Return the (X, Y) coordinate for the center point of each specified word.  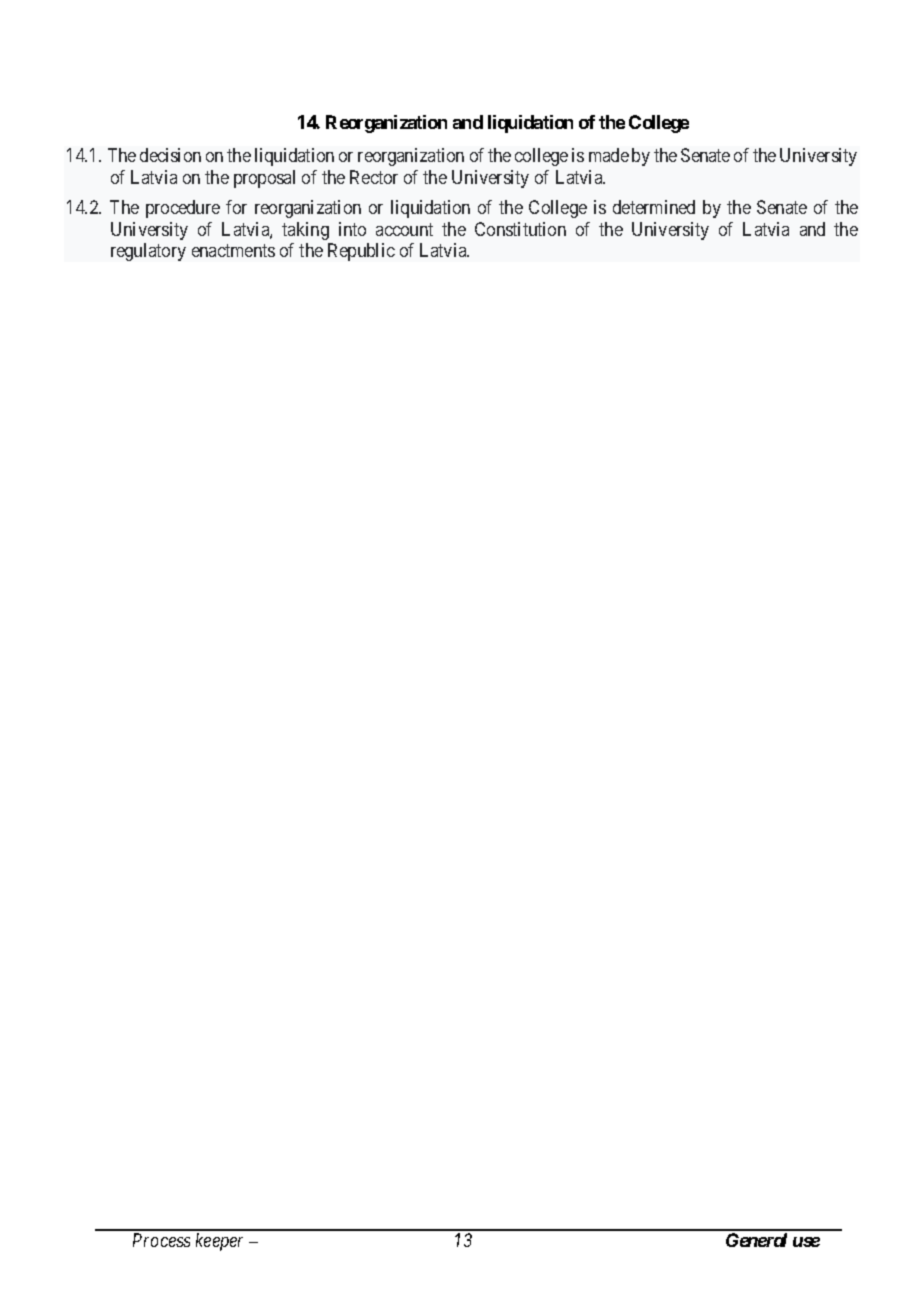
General (756, 1240)
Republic (361, 252)
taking (305, 231)
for (236, 207)
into (352, 229)
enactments (233, 250)
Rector (374, 177)
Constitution (520, 229)
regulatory (148, 252)
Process (161, 1240)
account (404, 229)
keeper (219, 1242)
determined (654, 207)
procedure (183, 209)
